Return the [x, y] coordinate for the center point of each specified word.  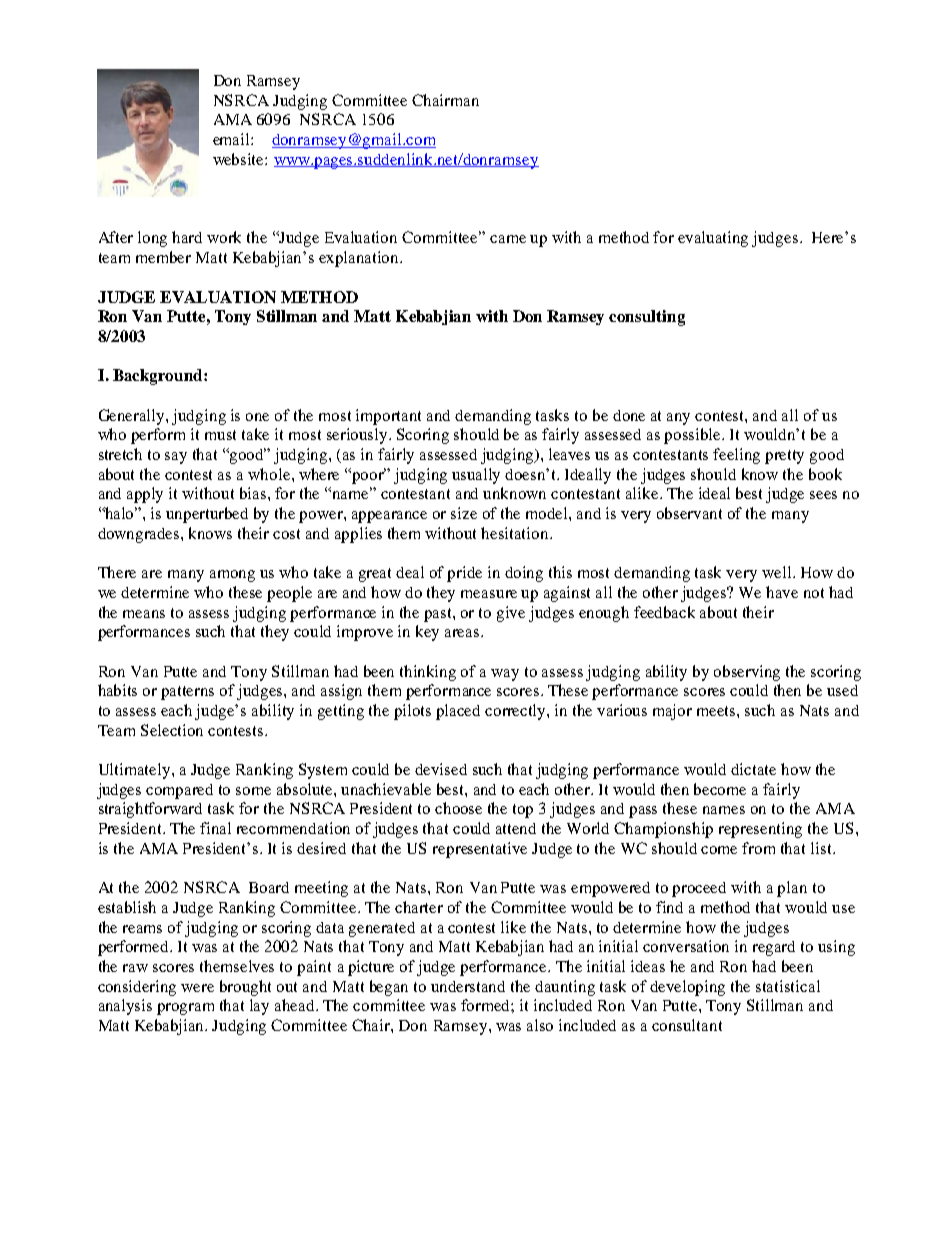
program [185, 1009]
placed [458, 712]
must [220, 435]
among [232, 576]
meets [717, 711]
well [778, 572]
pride [464, 574]
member [163, 257]
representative [480, 850]
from [758, 848]
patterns [187, 693]
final [215, 828]
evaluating [713, 239]
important [388, 417]
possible [694, 436]
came [508, 239]
